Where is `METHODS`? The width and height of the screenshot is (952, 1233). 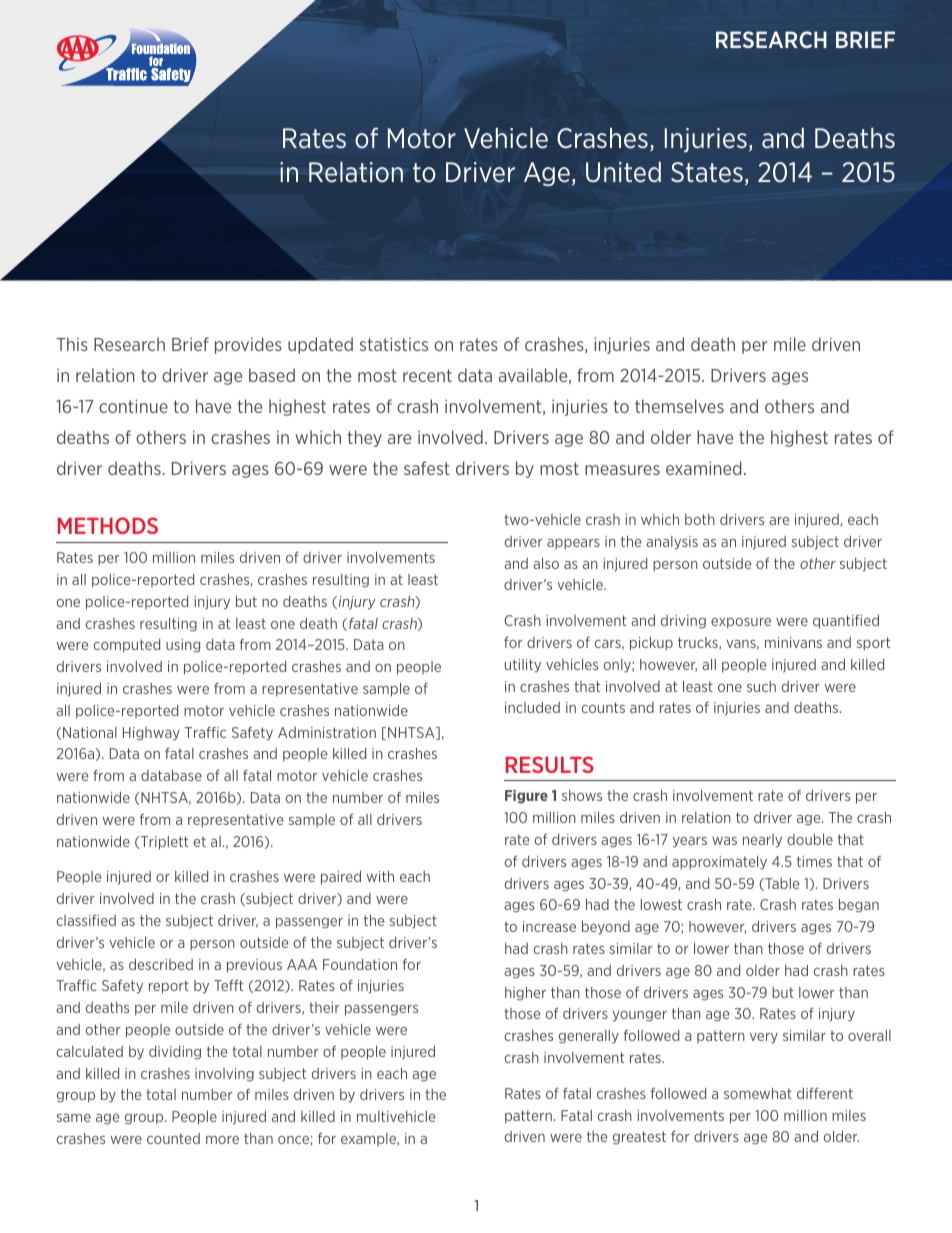
METHODS is located at coordinates (108, 525).
